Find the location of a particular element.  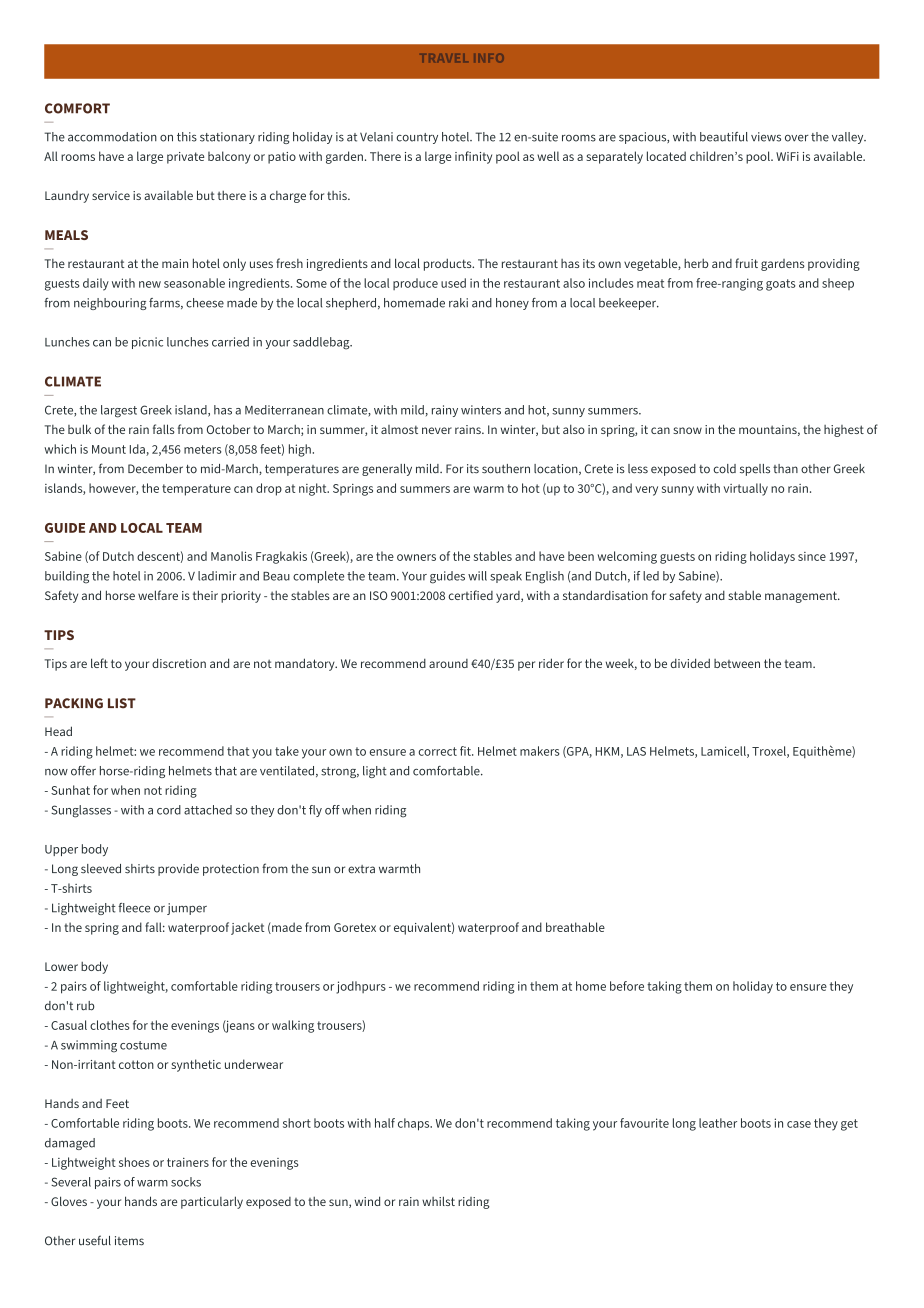

never is located at coordinates (437, 430).
